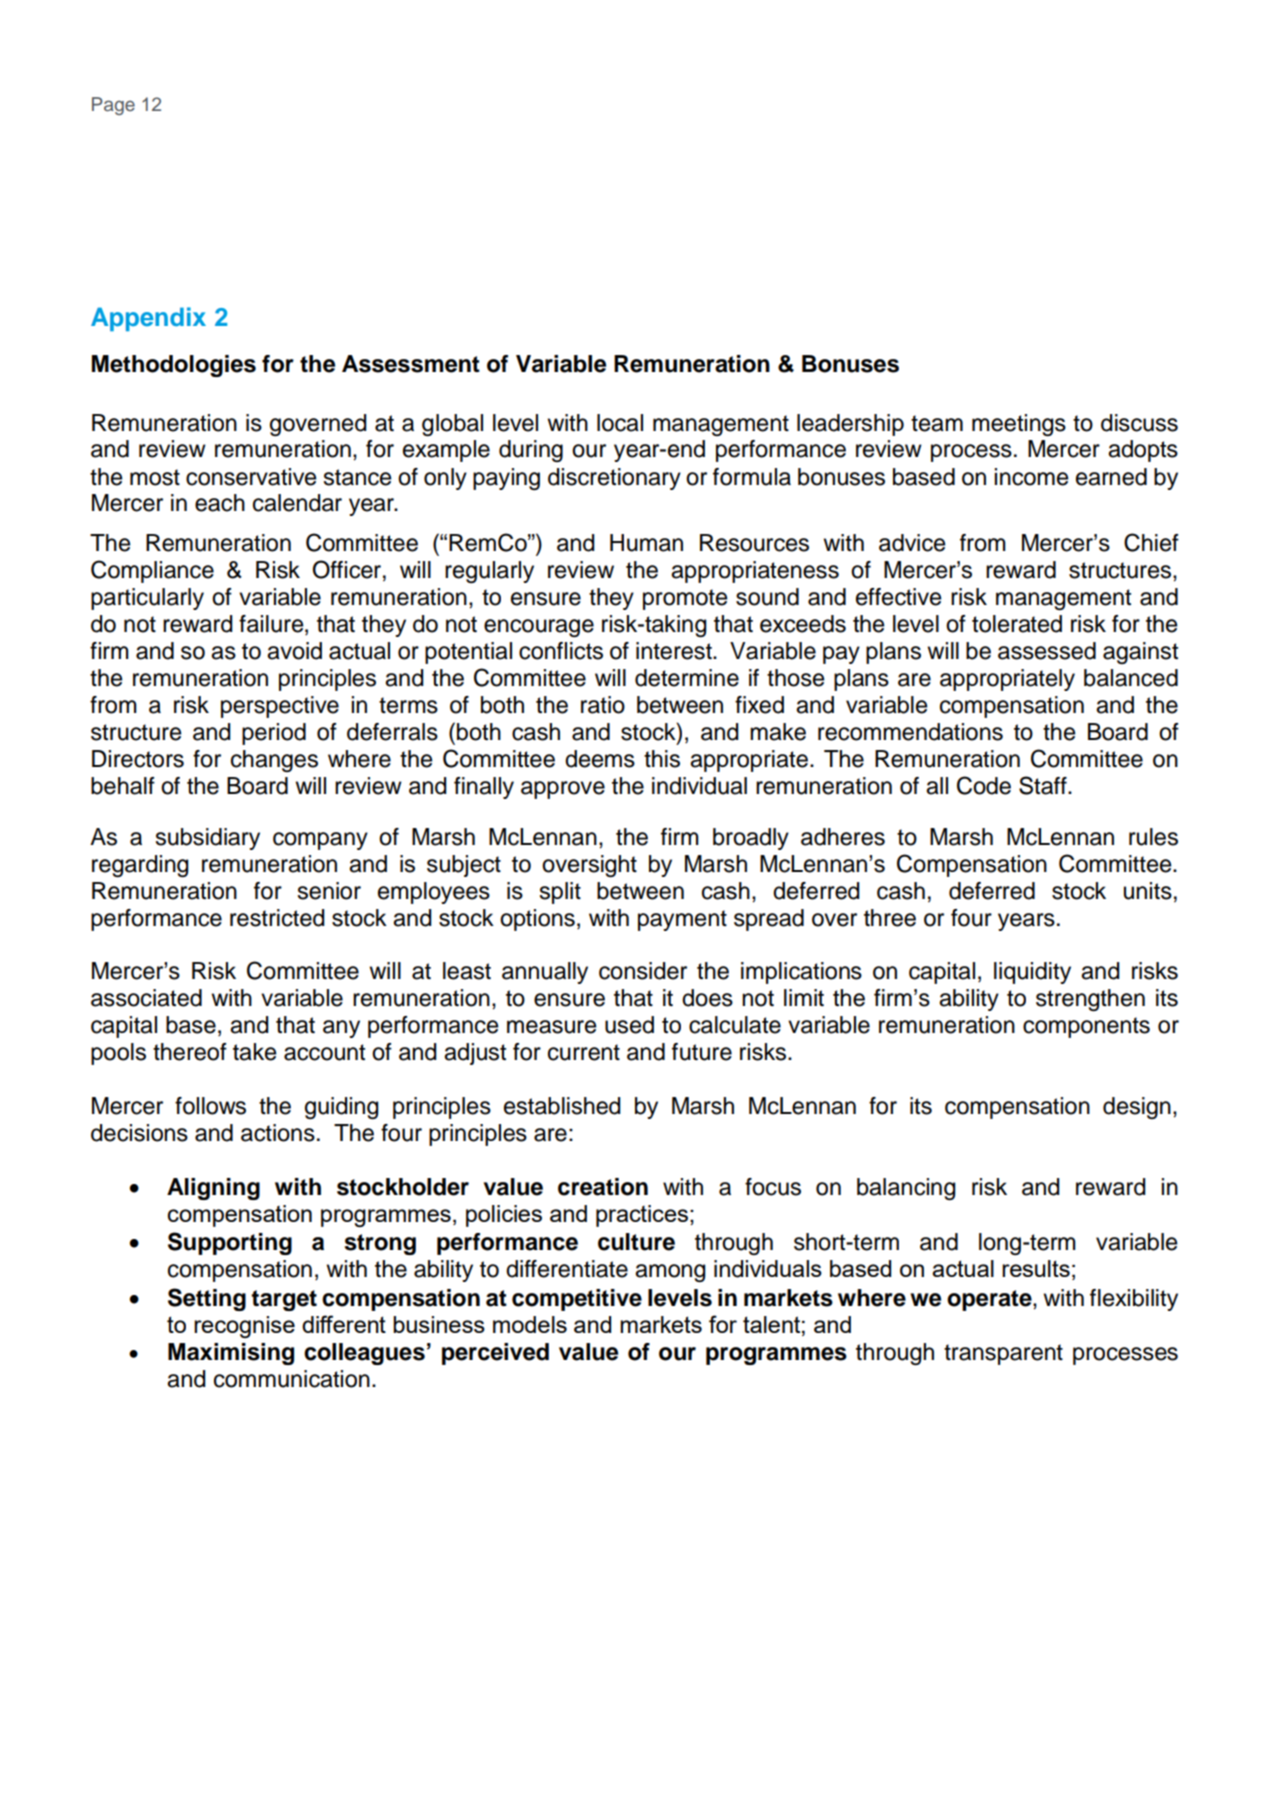  I want to click on transparent, so click(1003, 1354).
